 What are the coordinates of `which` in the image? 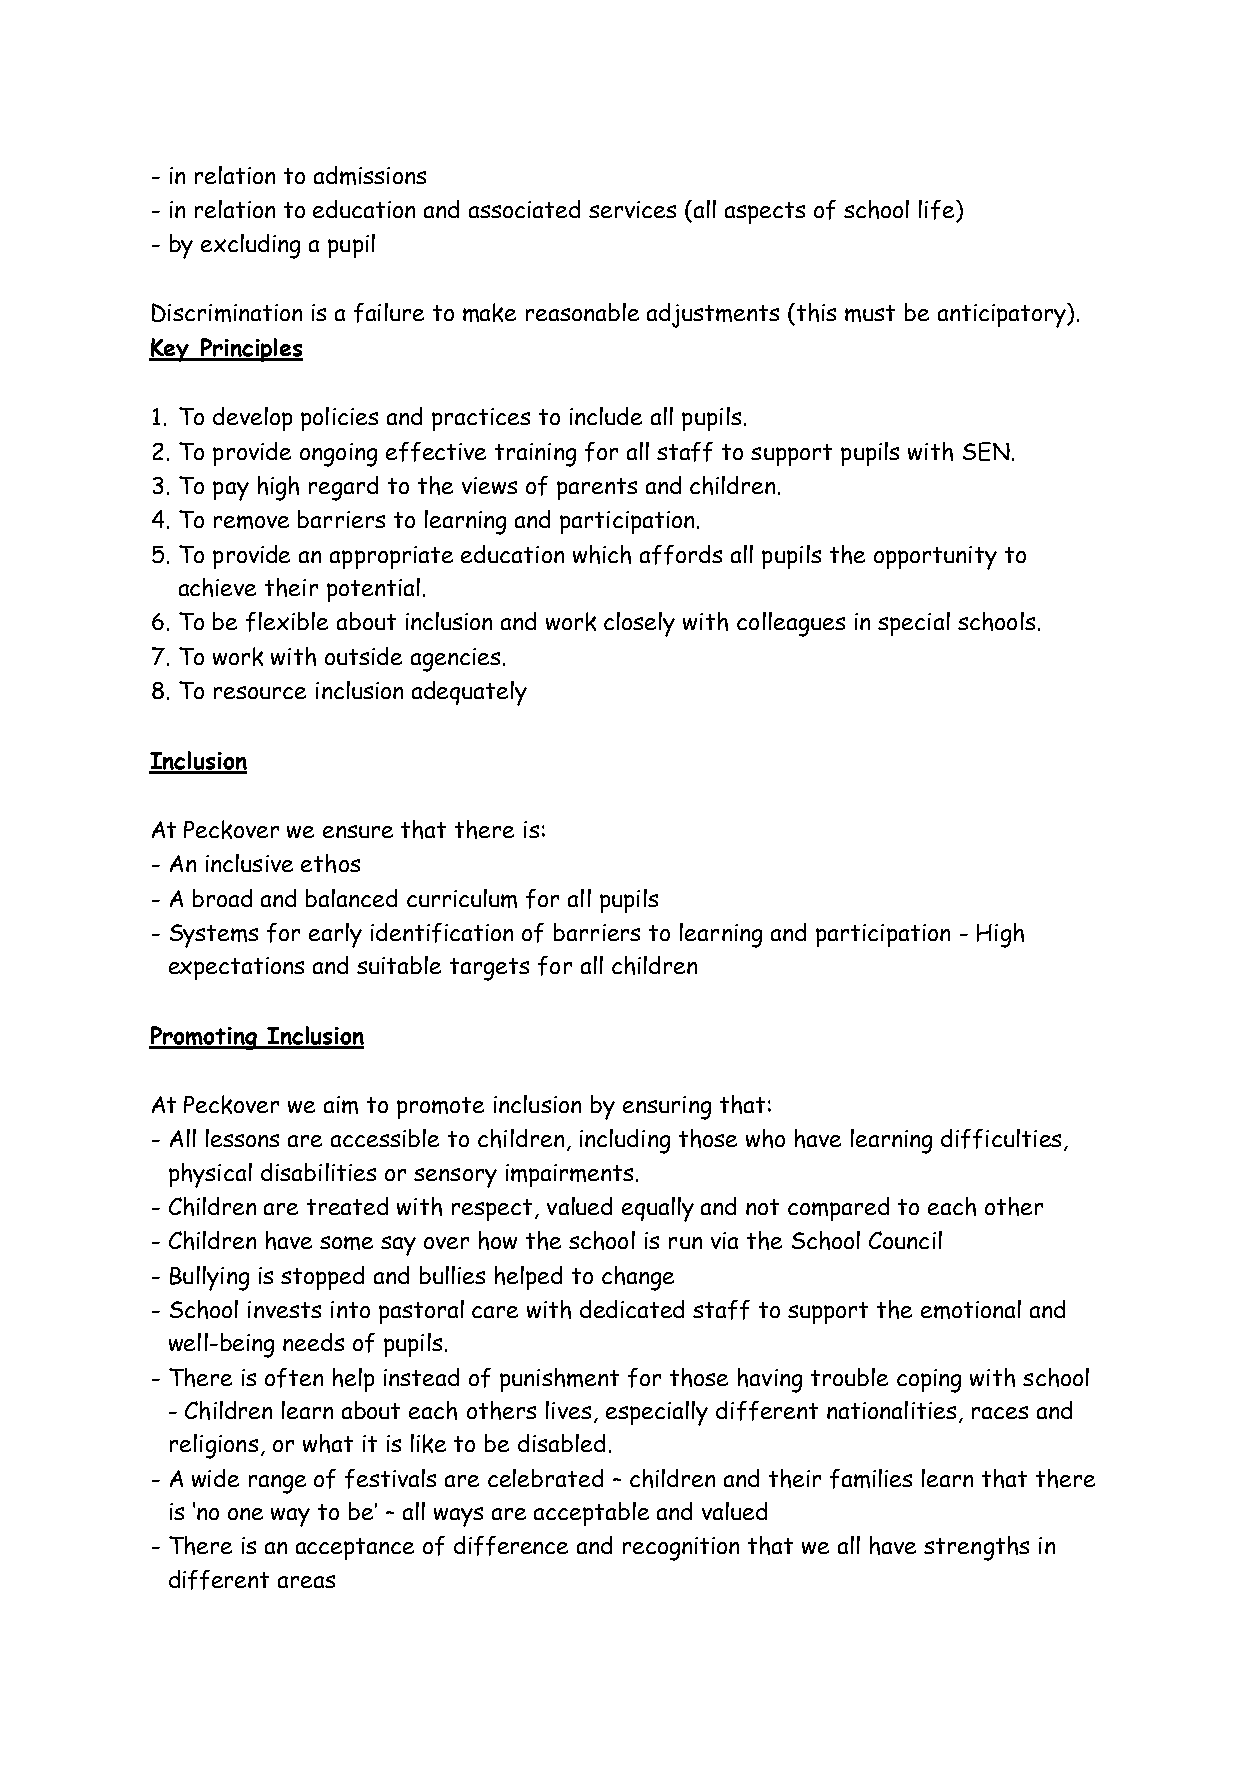 It's located at (602, 554).
